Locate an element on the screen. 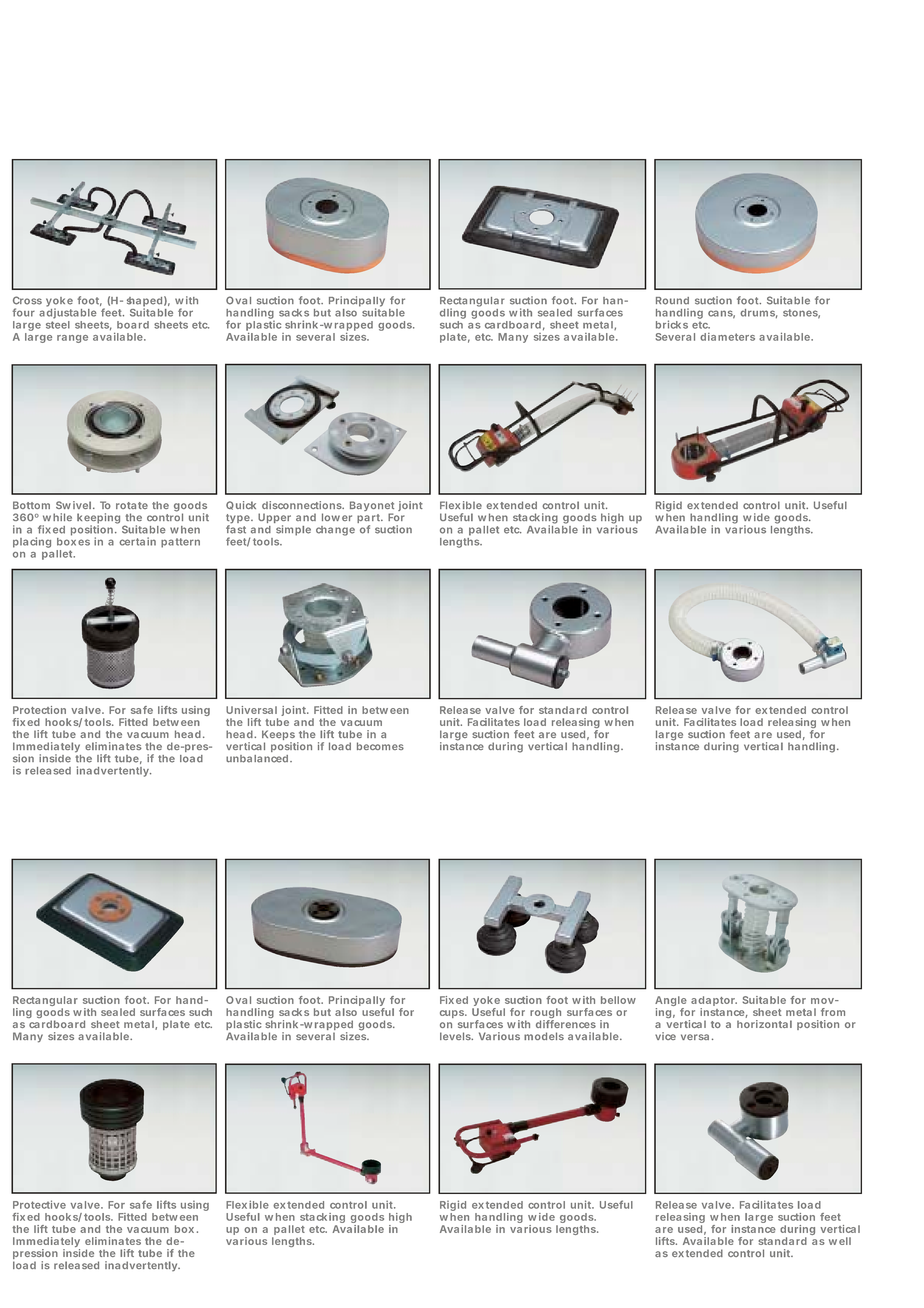  change is located at coordinates (335, 531).
